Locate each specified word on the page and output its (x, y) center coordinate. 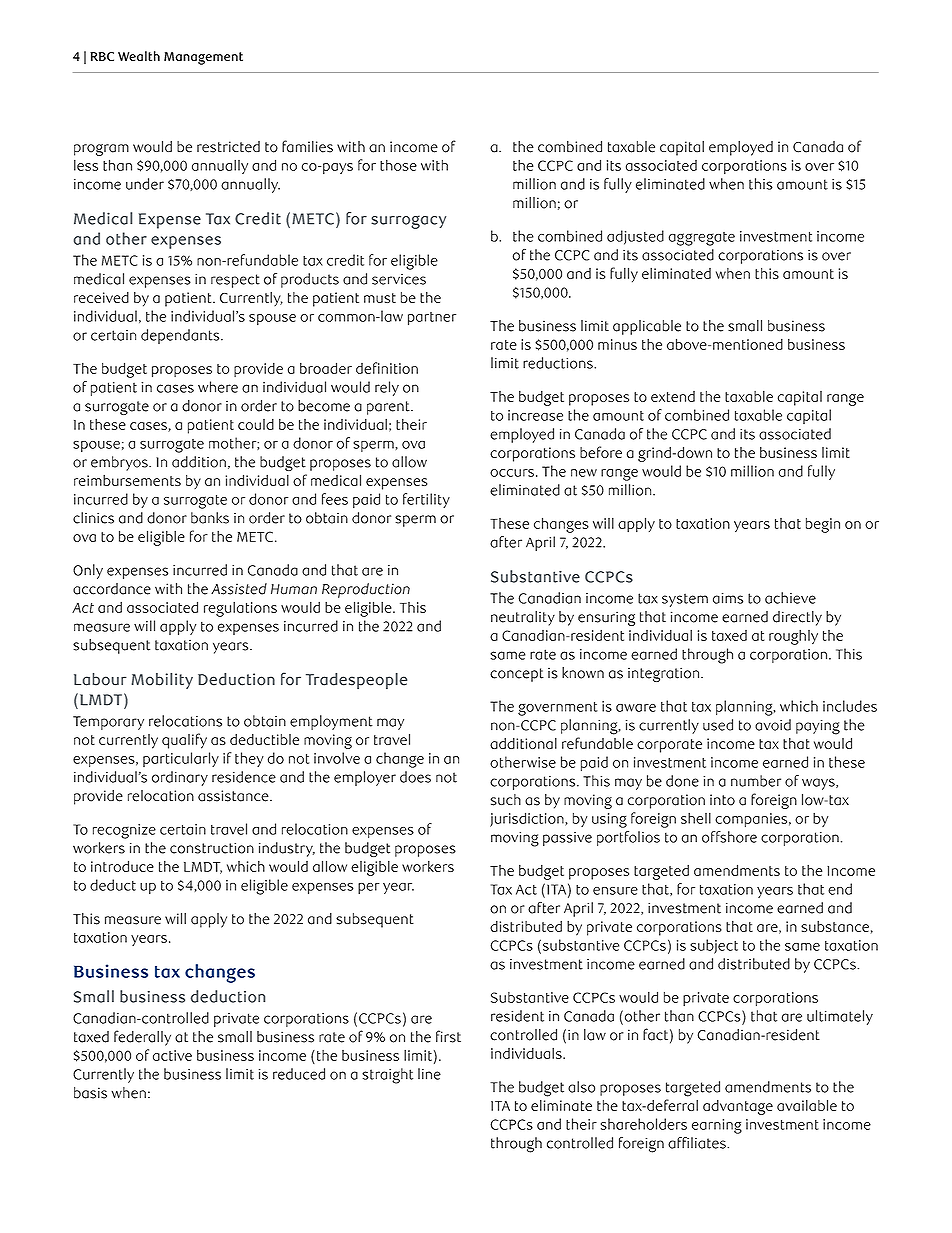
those (398, 165)
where (218, 387)
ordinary (180, 778)
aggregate (702, 239)
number (756, 781)
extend (673, 396)
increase (535, 415)
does (415, 777)
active (172, 1055)
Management (203, 58)
